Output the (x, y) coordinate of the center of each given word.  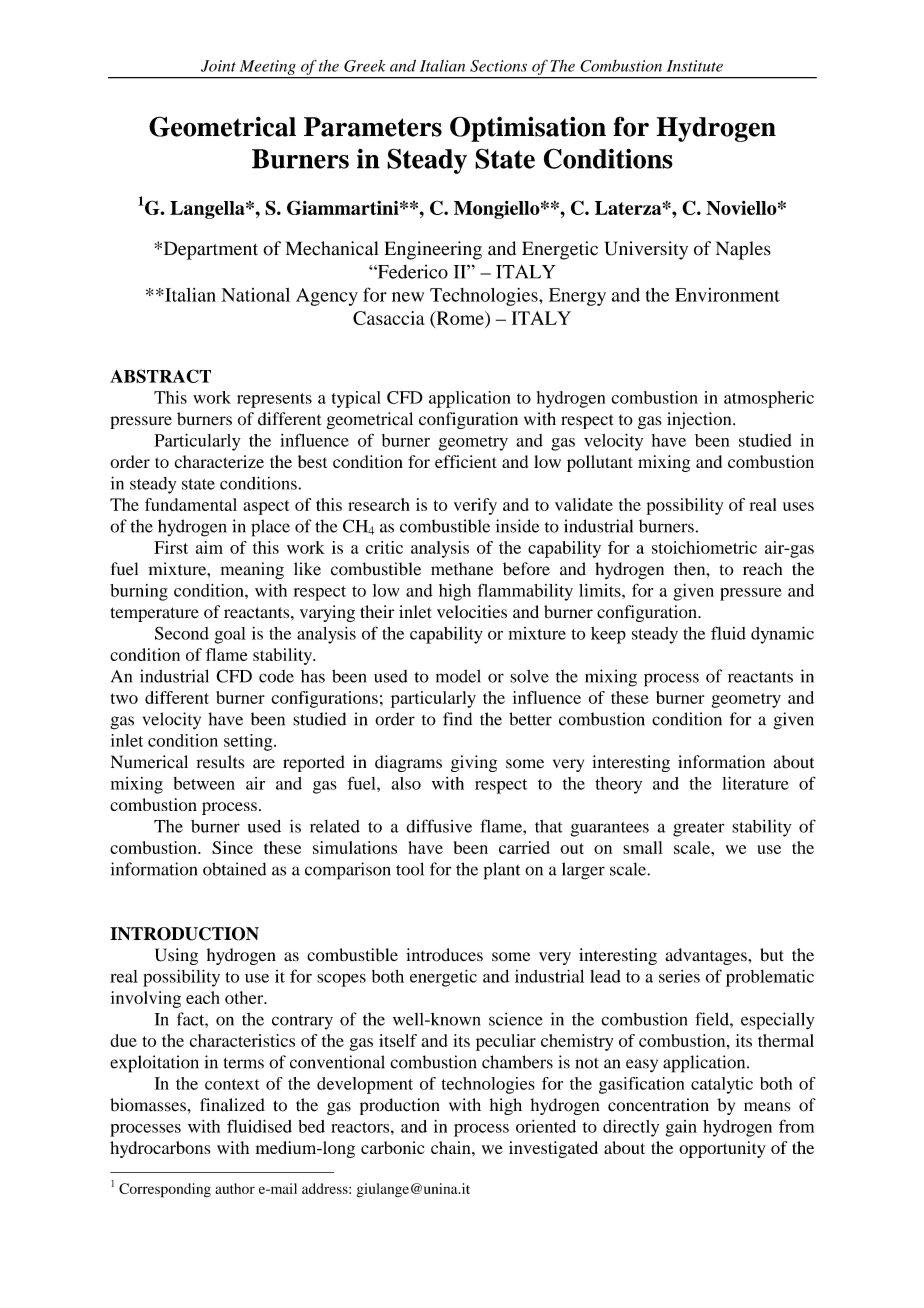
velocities (472, 612)
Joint (218, 66)
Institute (695, 66)
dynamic (782, 635)
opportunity (722, 1149)
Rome (460, 319)
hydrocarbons (160, 1149)
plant (501, 871)
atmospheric (769, 399)
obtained (234, 869)
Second (182, 633)
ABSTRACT (160, 376)
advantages (707, 956)
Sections (498, 66)
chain (452, 1147)
